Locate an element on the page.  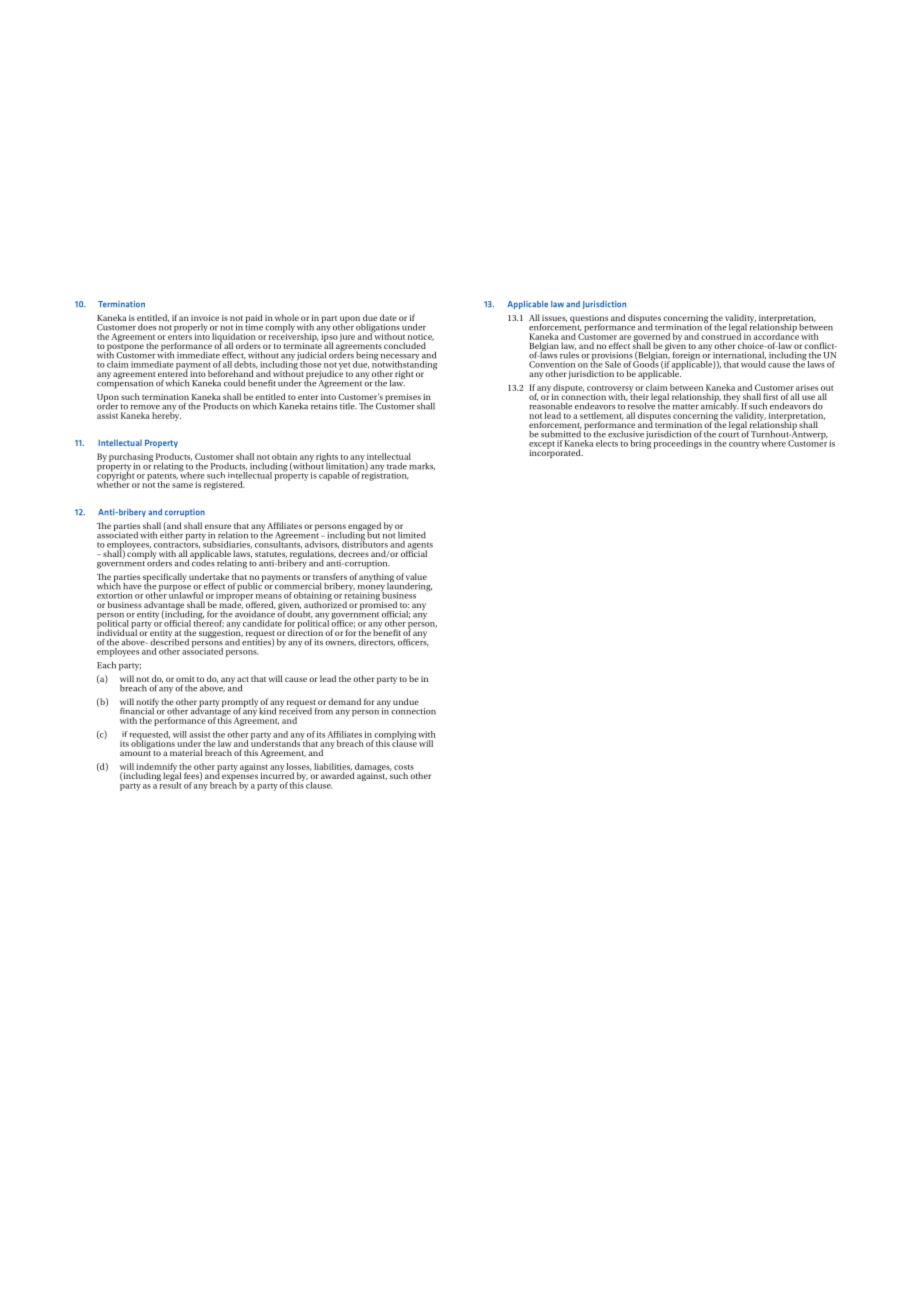
governed is located at coordinates (652, 338).
